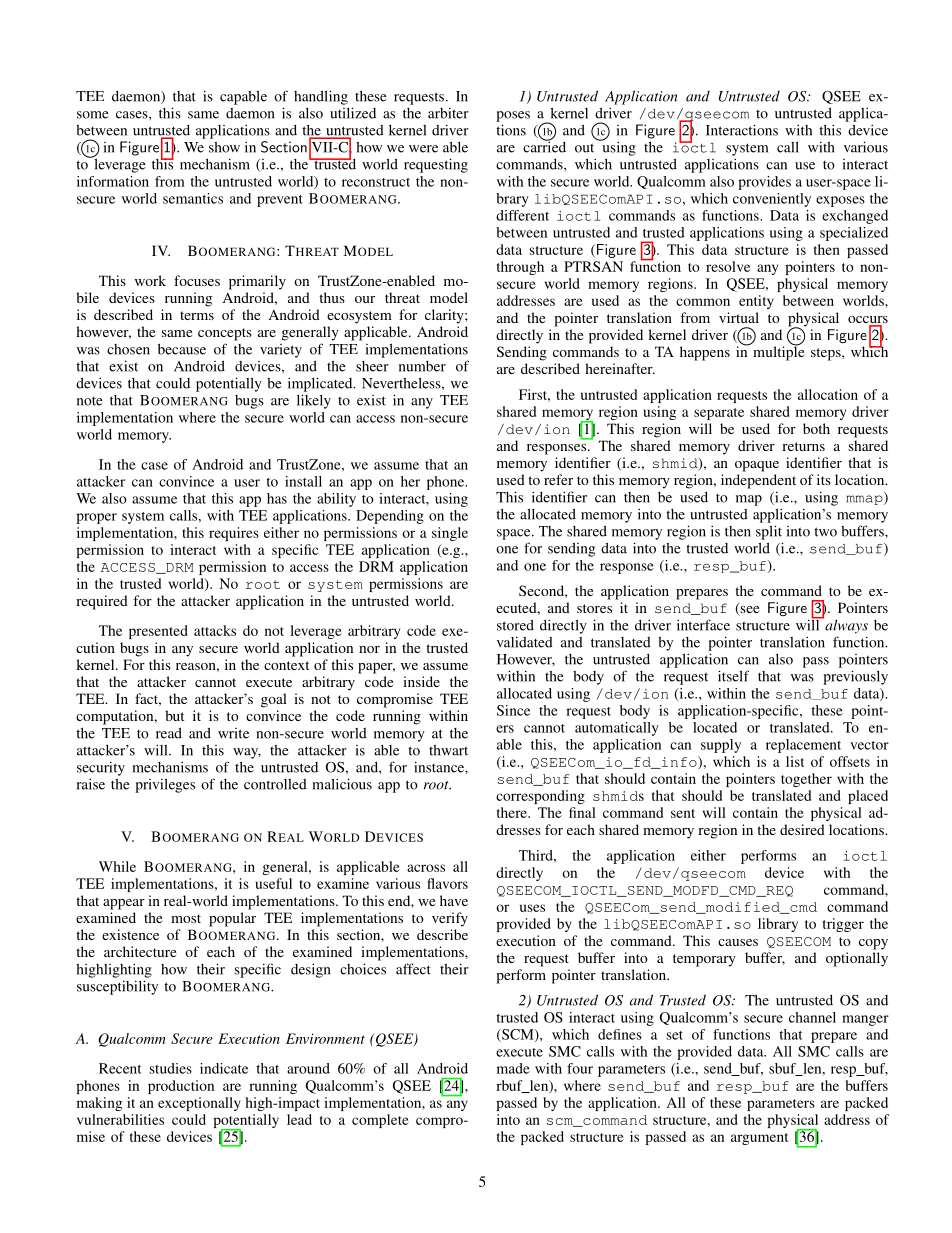 The height and width of the screenshot is (1233, 952). Describe the element at coordinates (215, 630) in the screenshot. I see `attacks` at that location.
